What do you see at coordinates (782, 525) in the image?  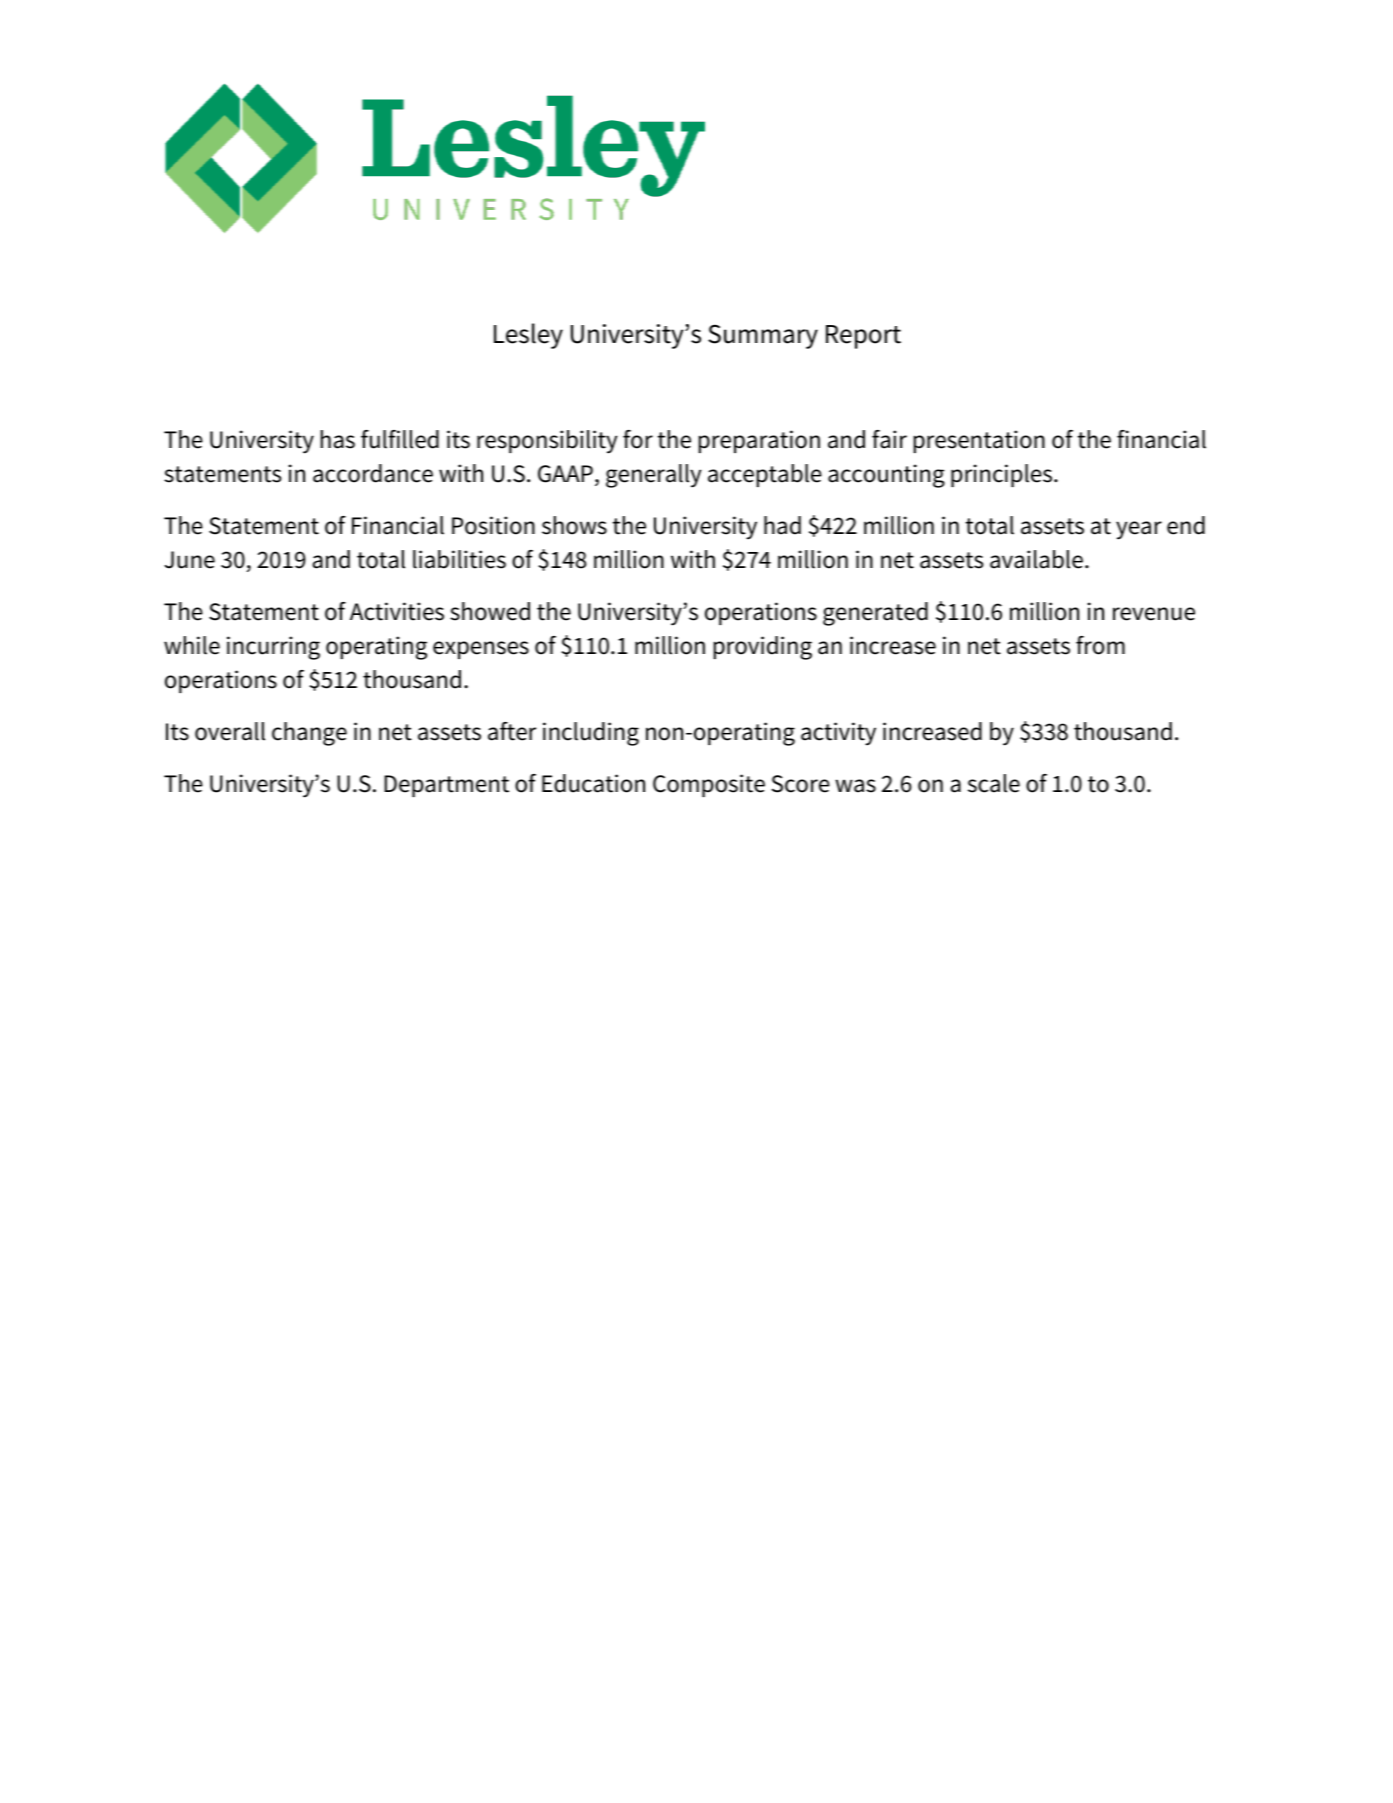 I see `had` at bounding box center [782, 525].
